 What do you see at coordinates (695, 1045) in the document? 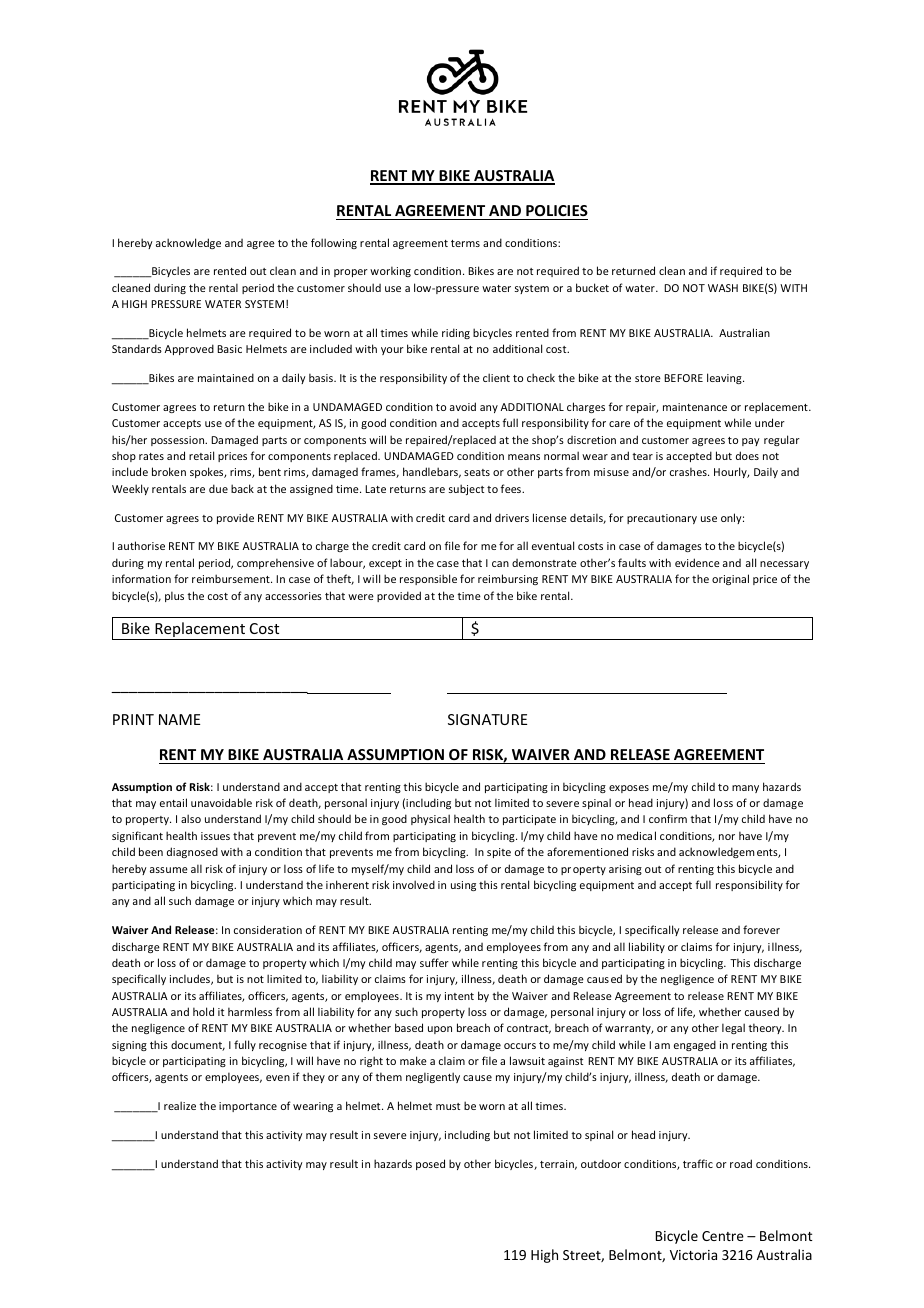
I see `engaged` at bounding box center [695, 1045].
